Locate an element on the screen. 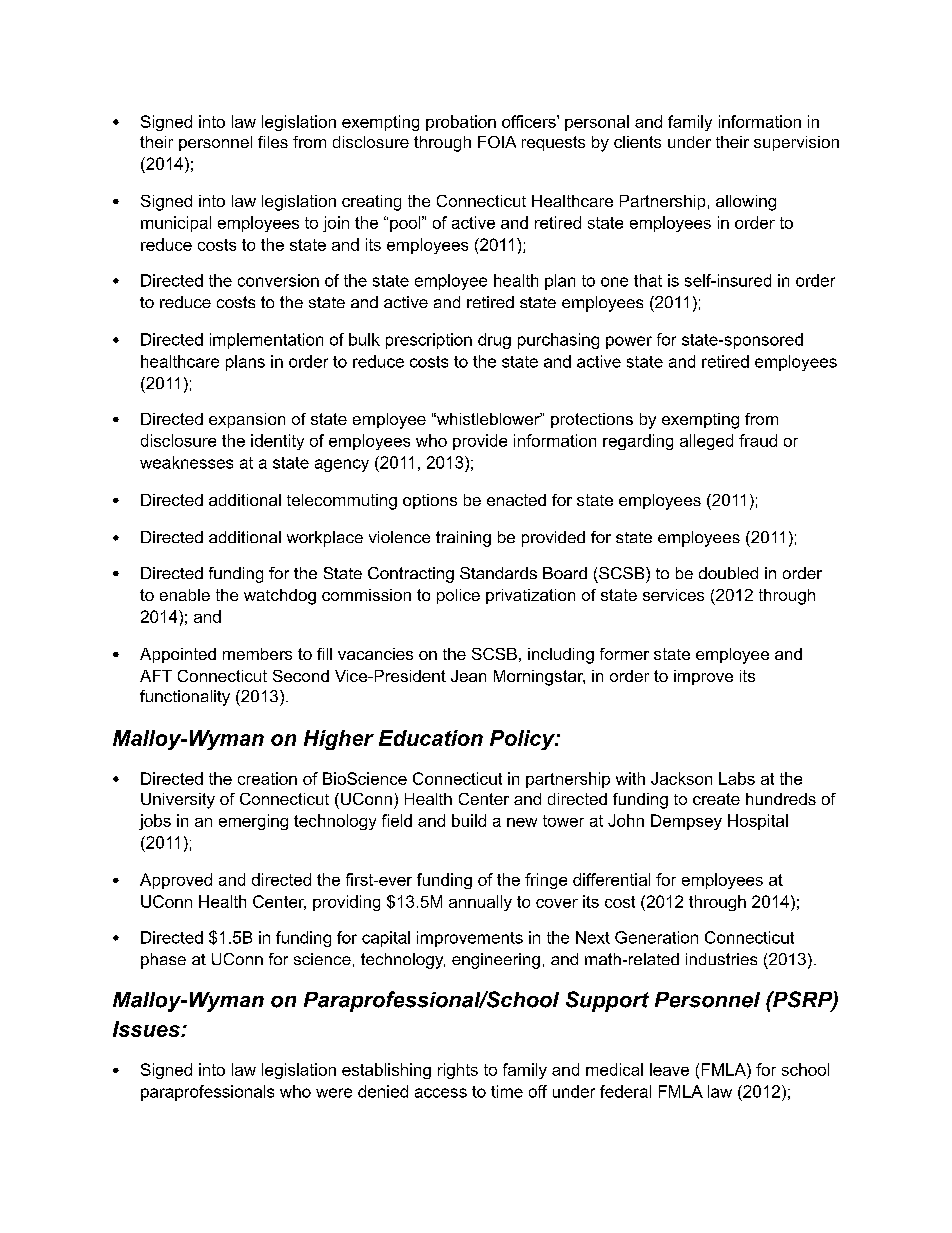 The height and width of the screenshot is (1233, 952). Dempsey is located at coordinates (686, 822).
